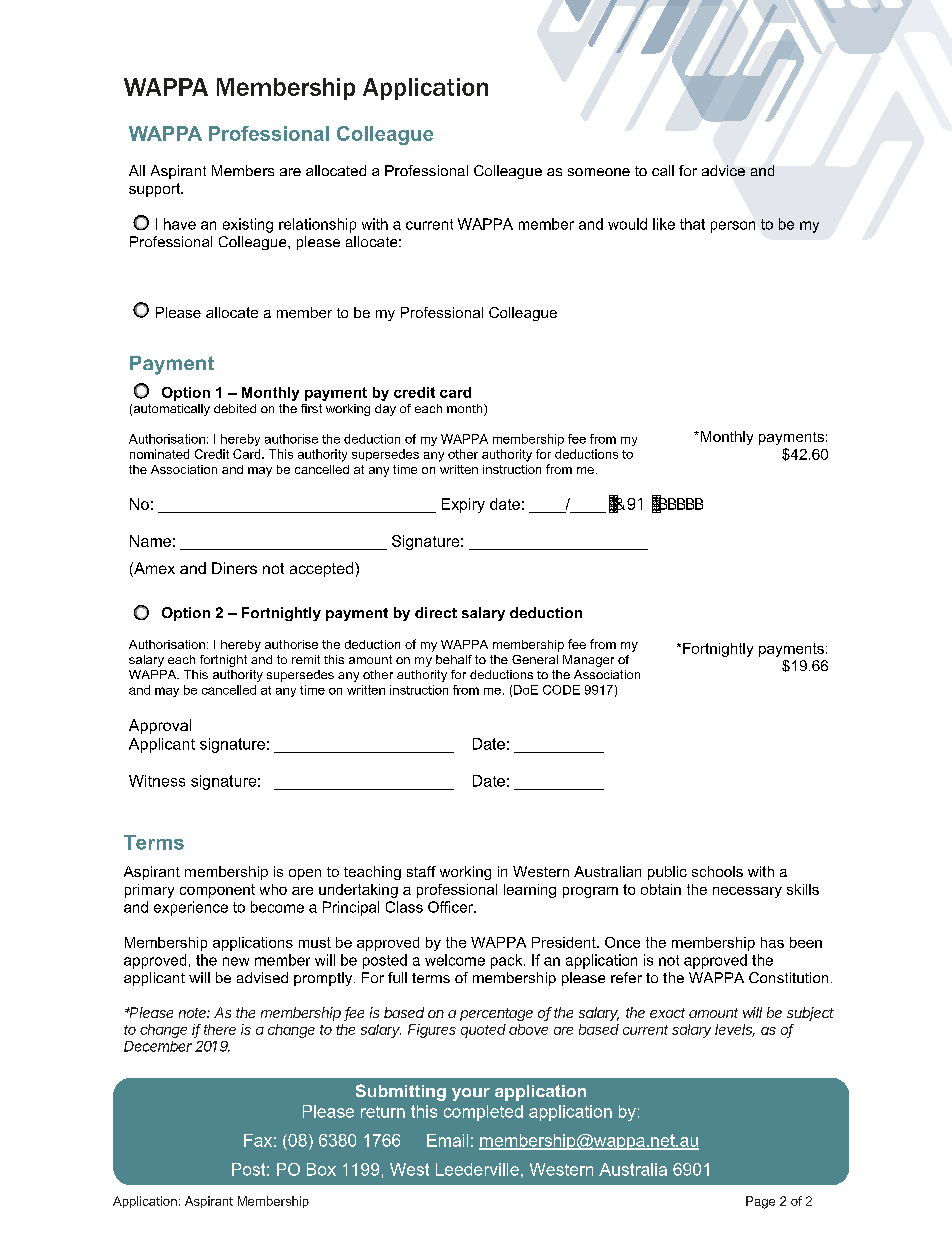  I want to click on behalf, so click(454, 659).
